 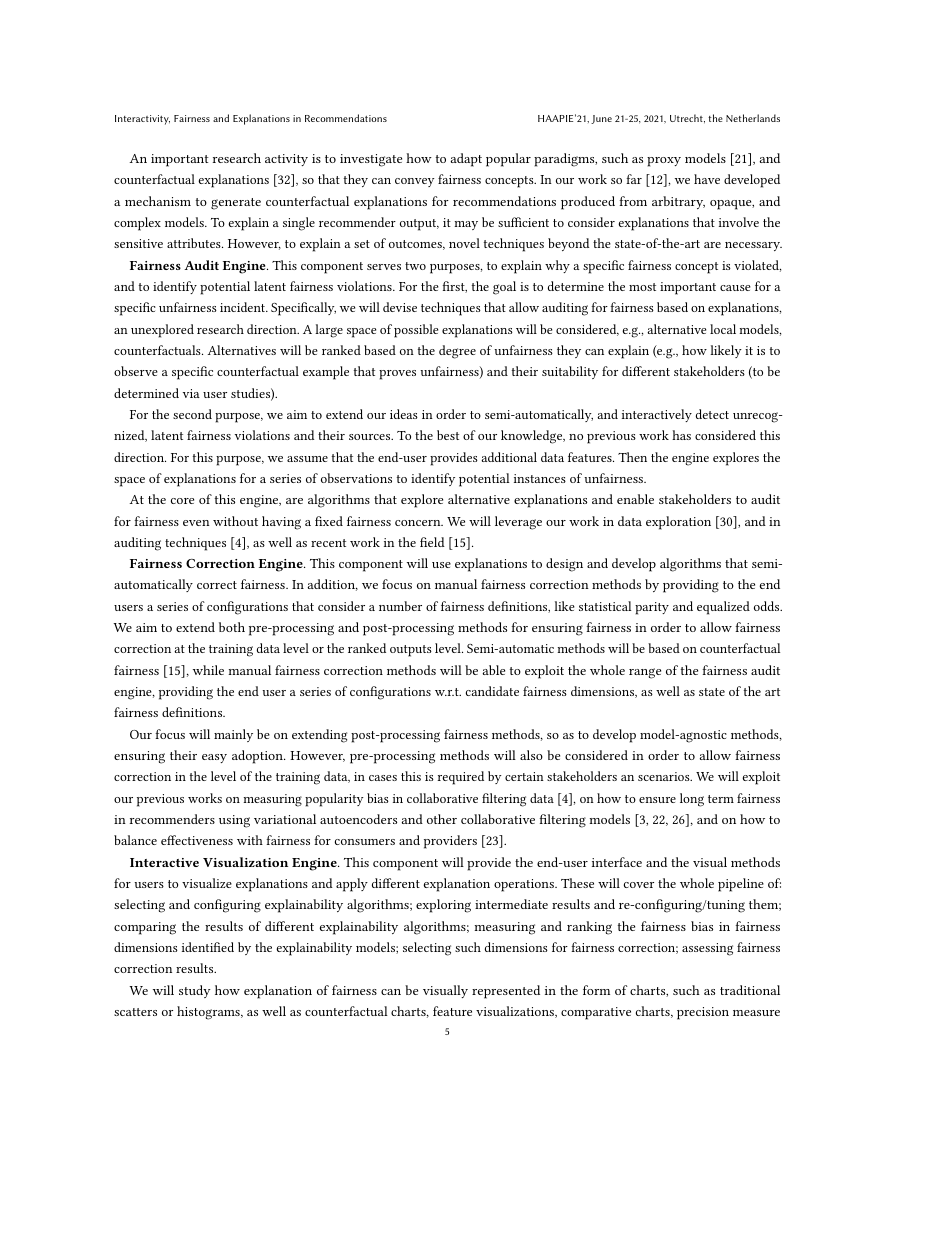 What do you see at coordinates (664, 162) in the image?
I see `proxy` at bounding box center [664, 162].
